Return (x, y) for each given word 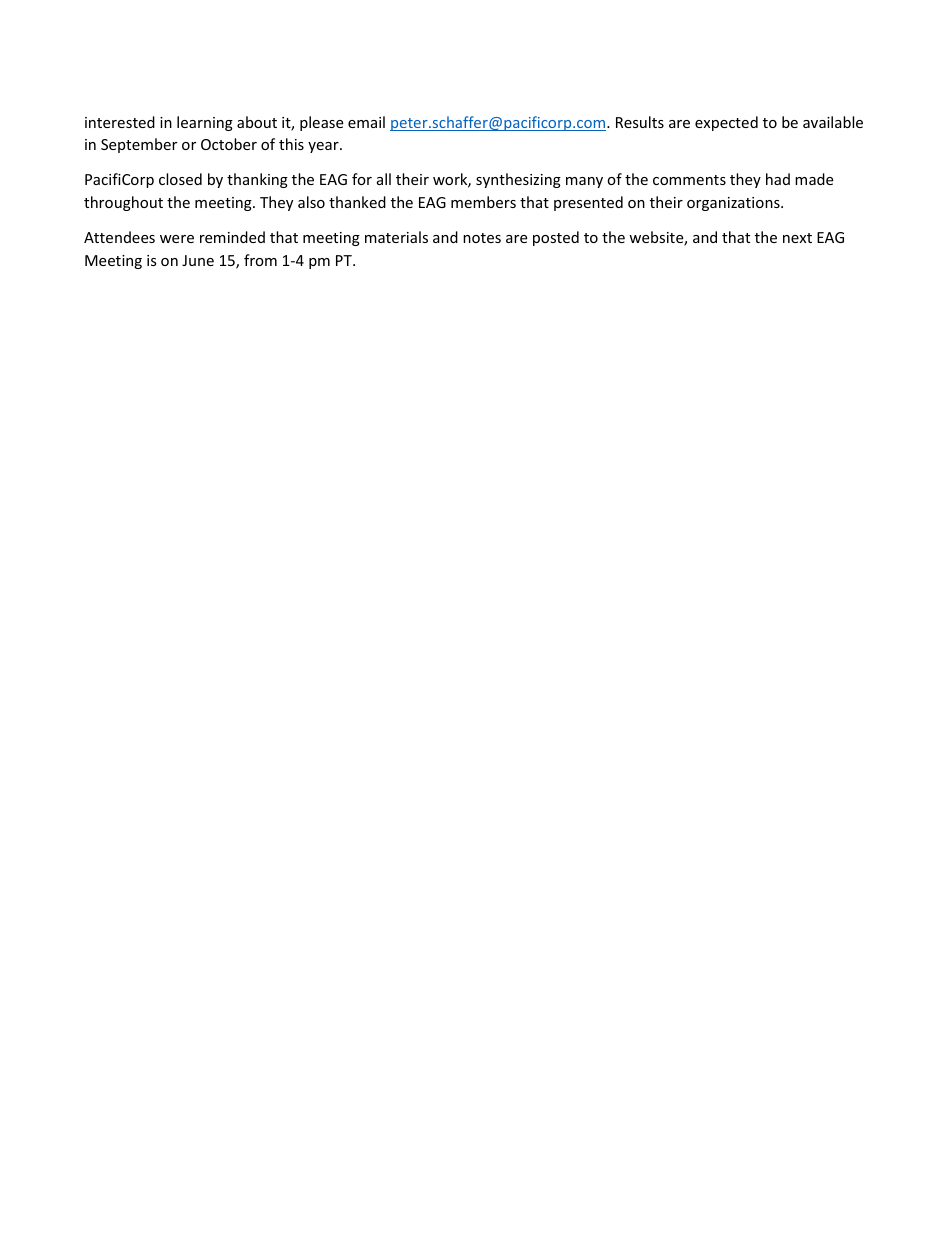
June (198, 260)
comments (689, 180)
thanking (257, 180)
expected (726, 123)
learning (205, 123)
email (366, 122)
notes (482, 238)
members (483, 202)
